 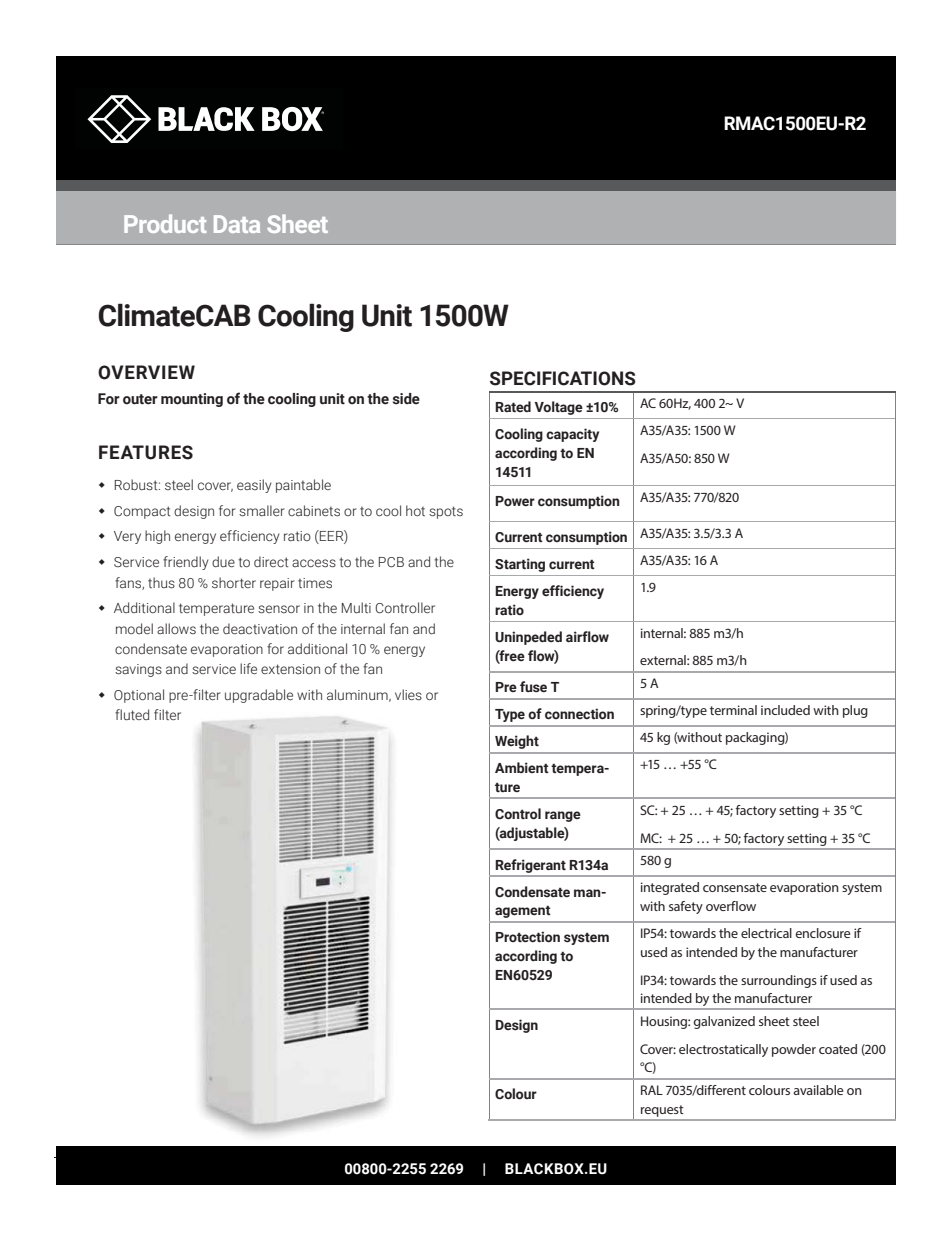 What do you see at coordinates (515, 501) in the screenshot?
I see `Power` at bounding box center [515, 501].
